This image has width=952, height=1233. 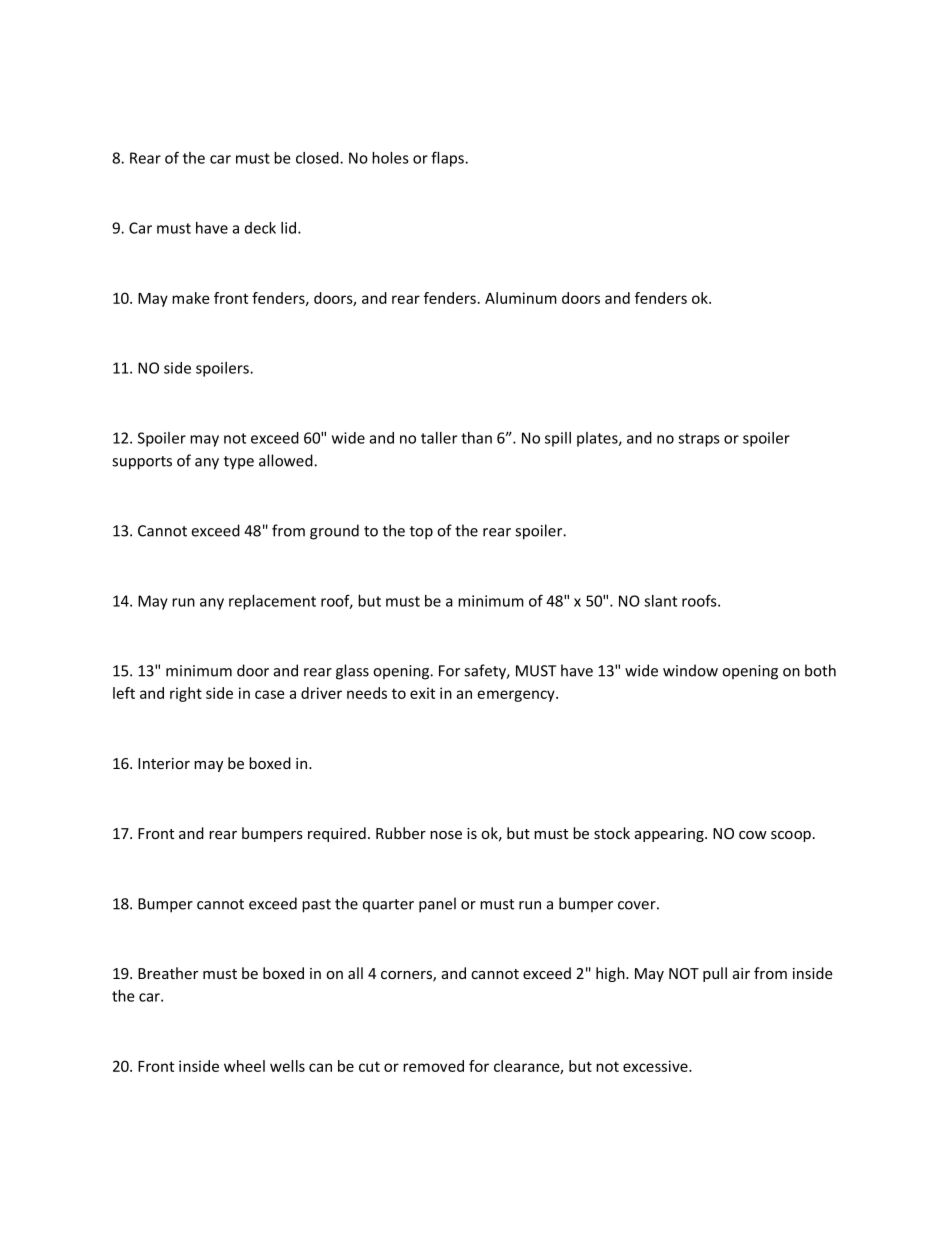 What do you see at coordinates (260, 228) in the image?
I see `deck` at bounding box center [260, 228].
